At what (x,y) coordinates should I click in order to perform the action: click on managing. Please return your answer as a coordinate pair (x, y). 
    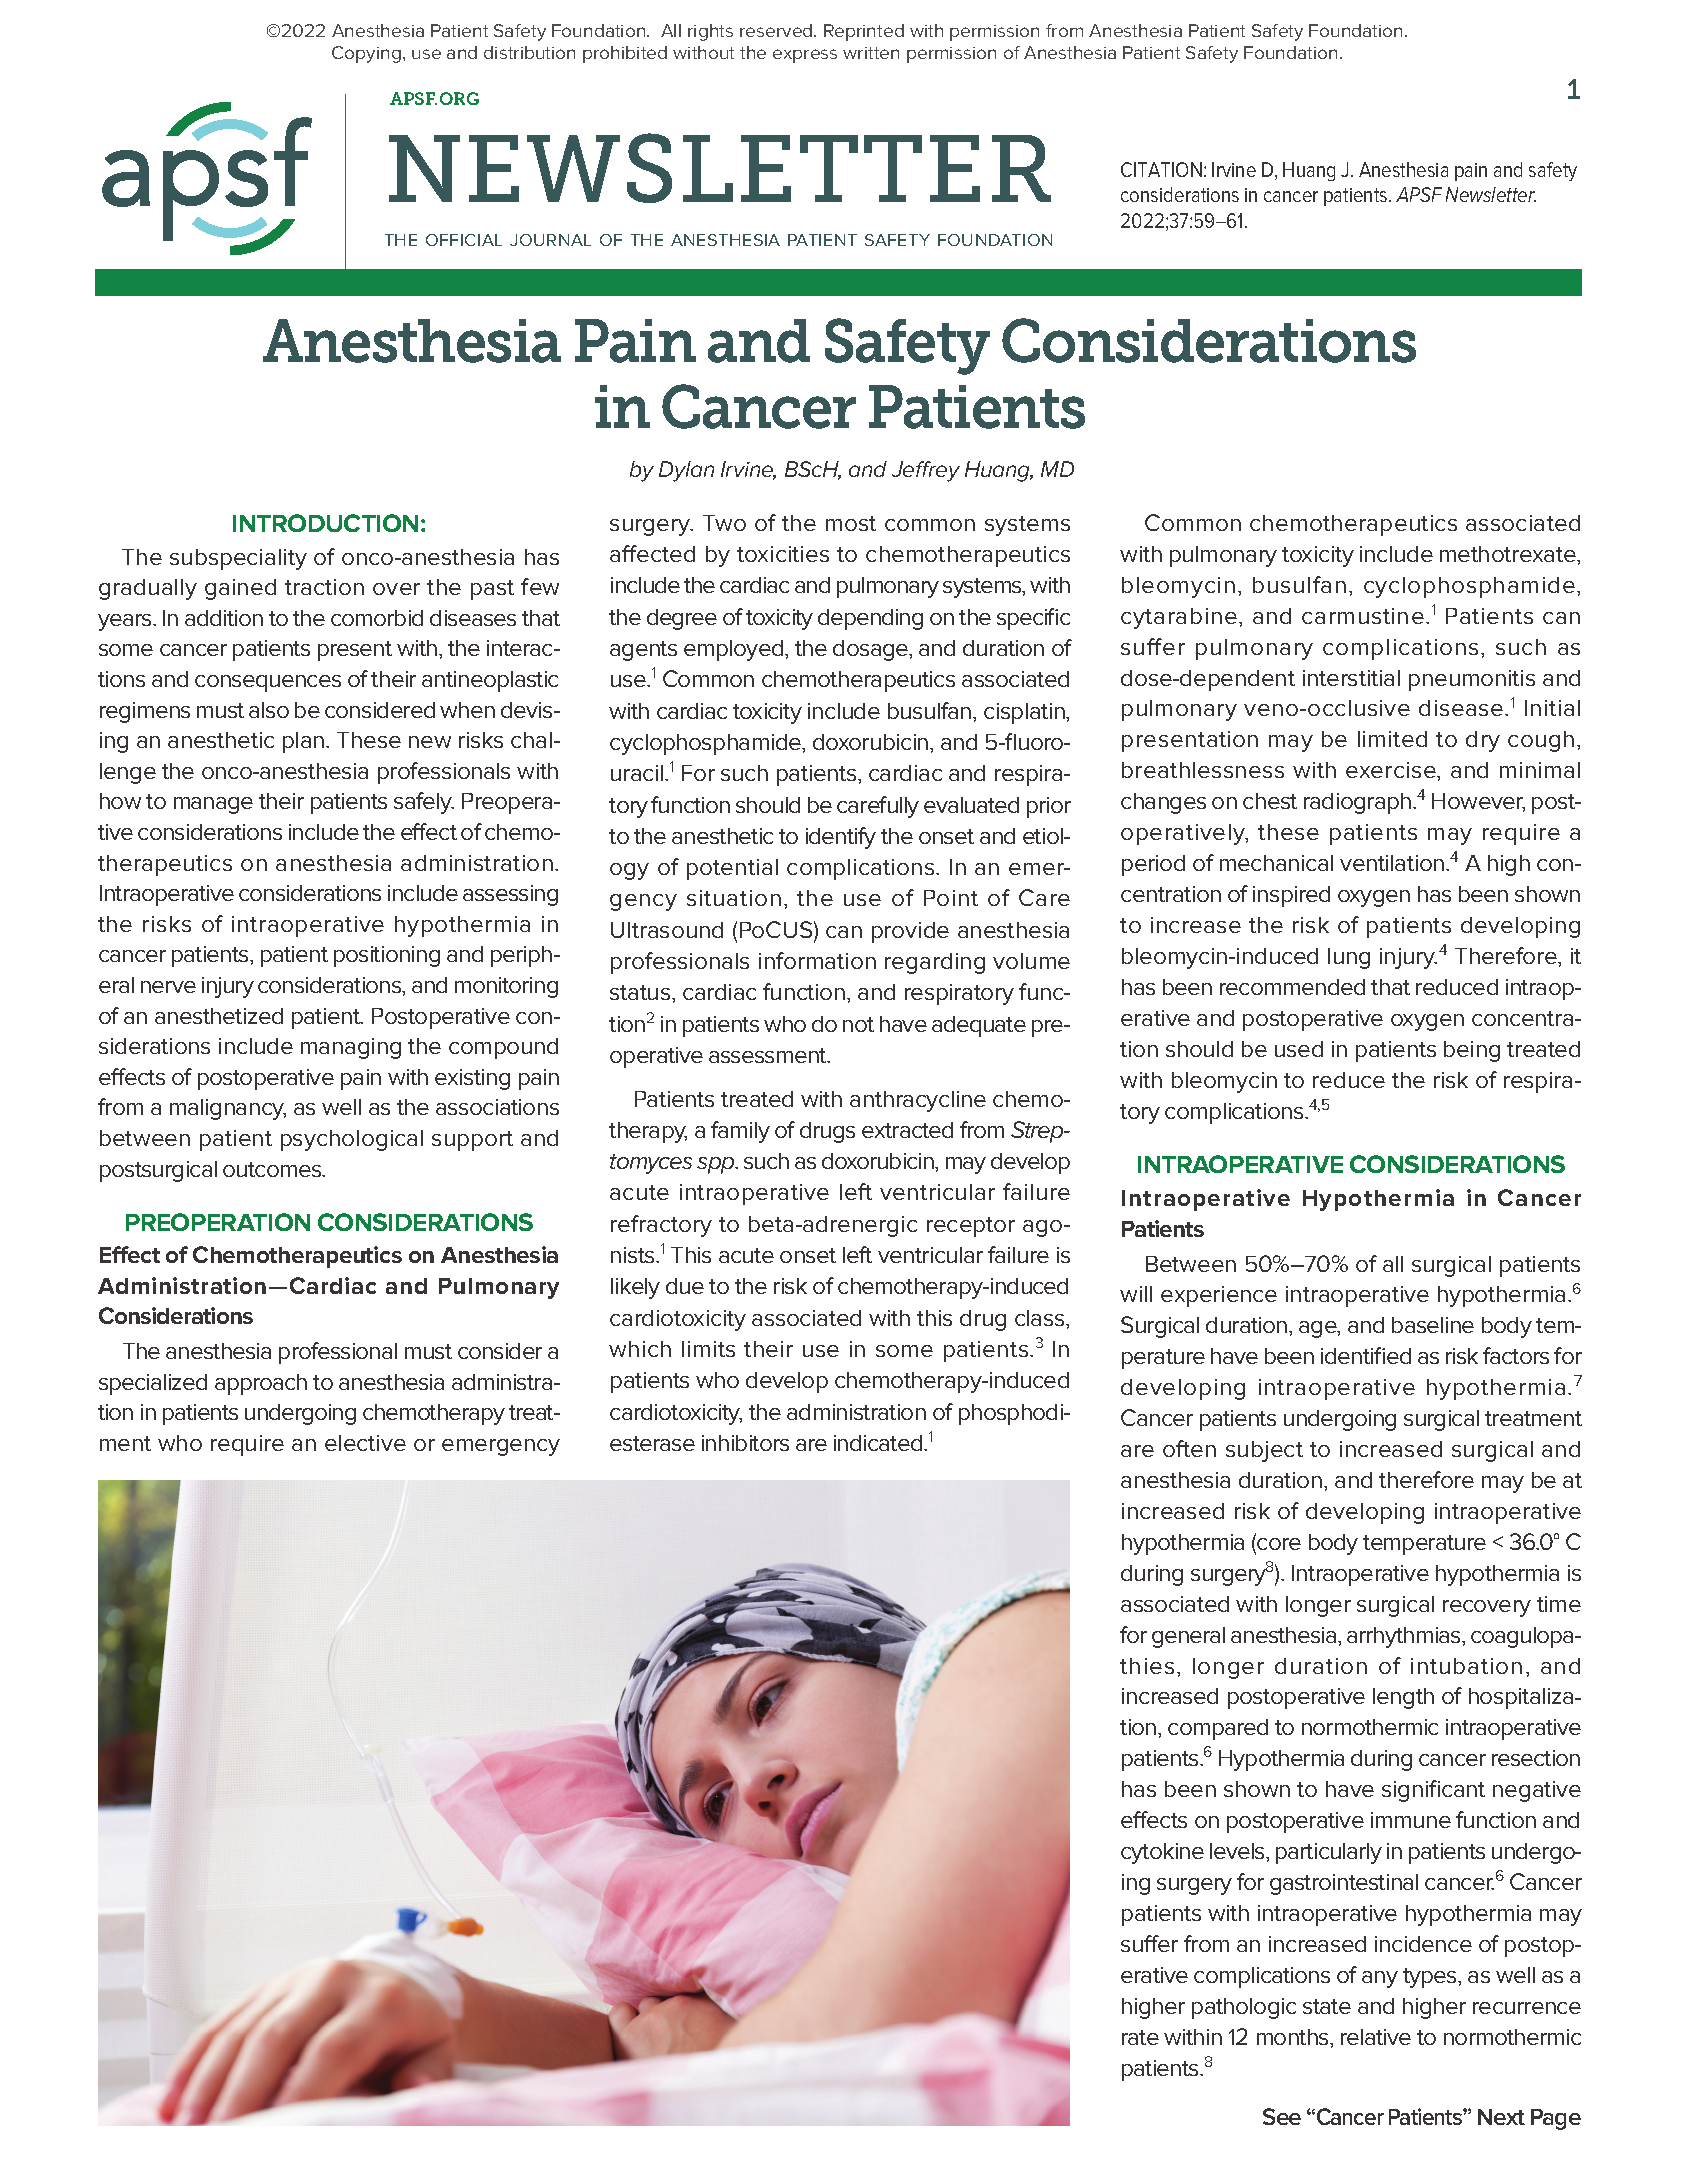
    Looking at the image, I should click on (351, 1048).
